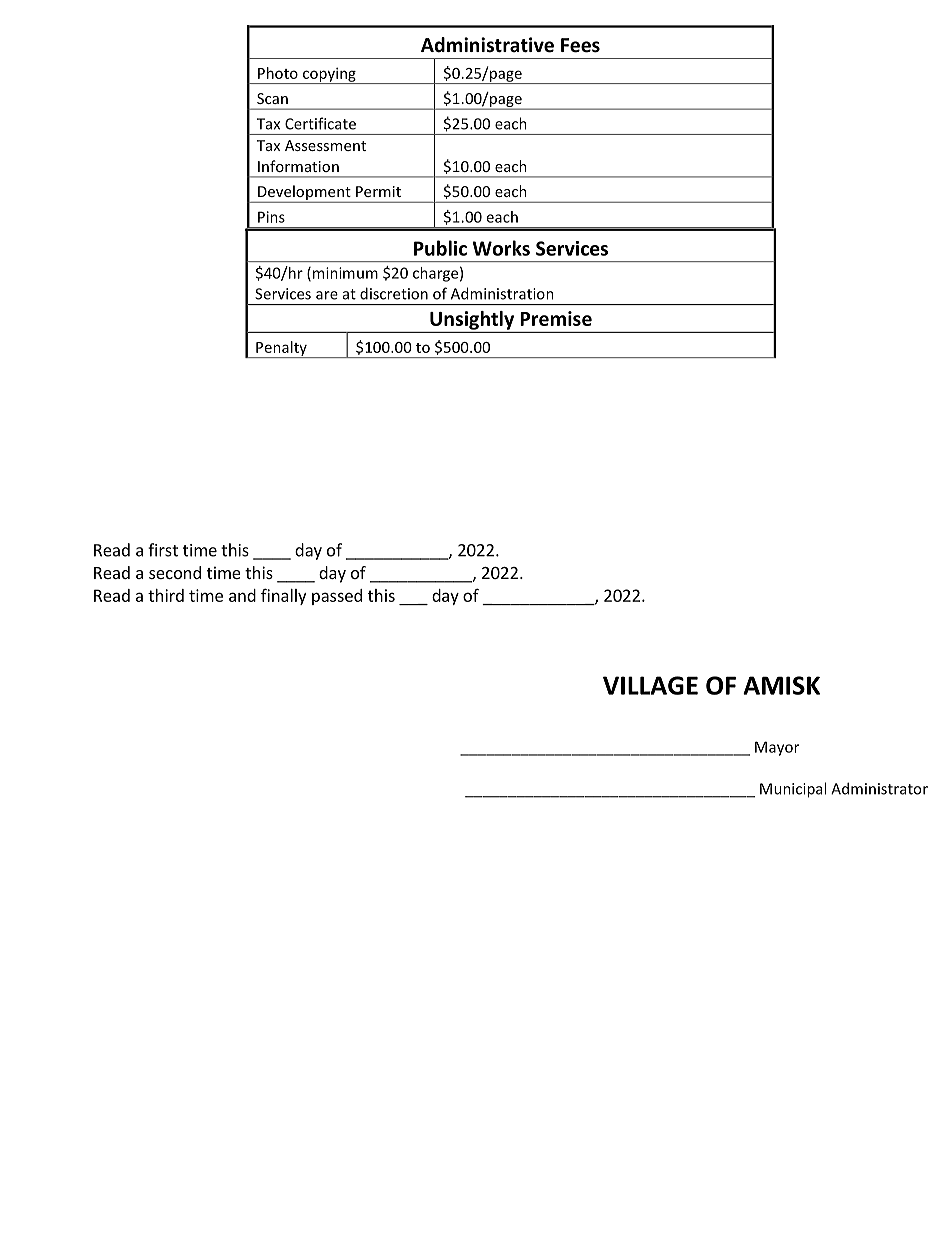  Describe the element at coordinates (502, 293) in the screenshot. I see `Administration` at that location.
